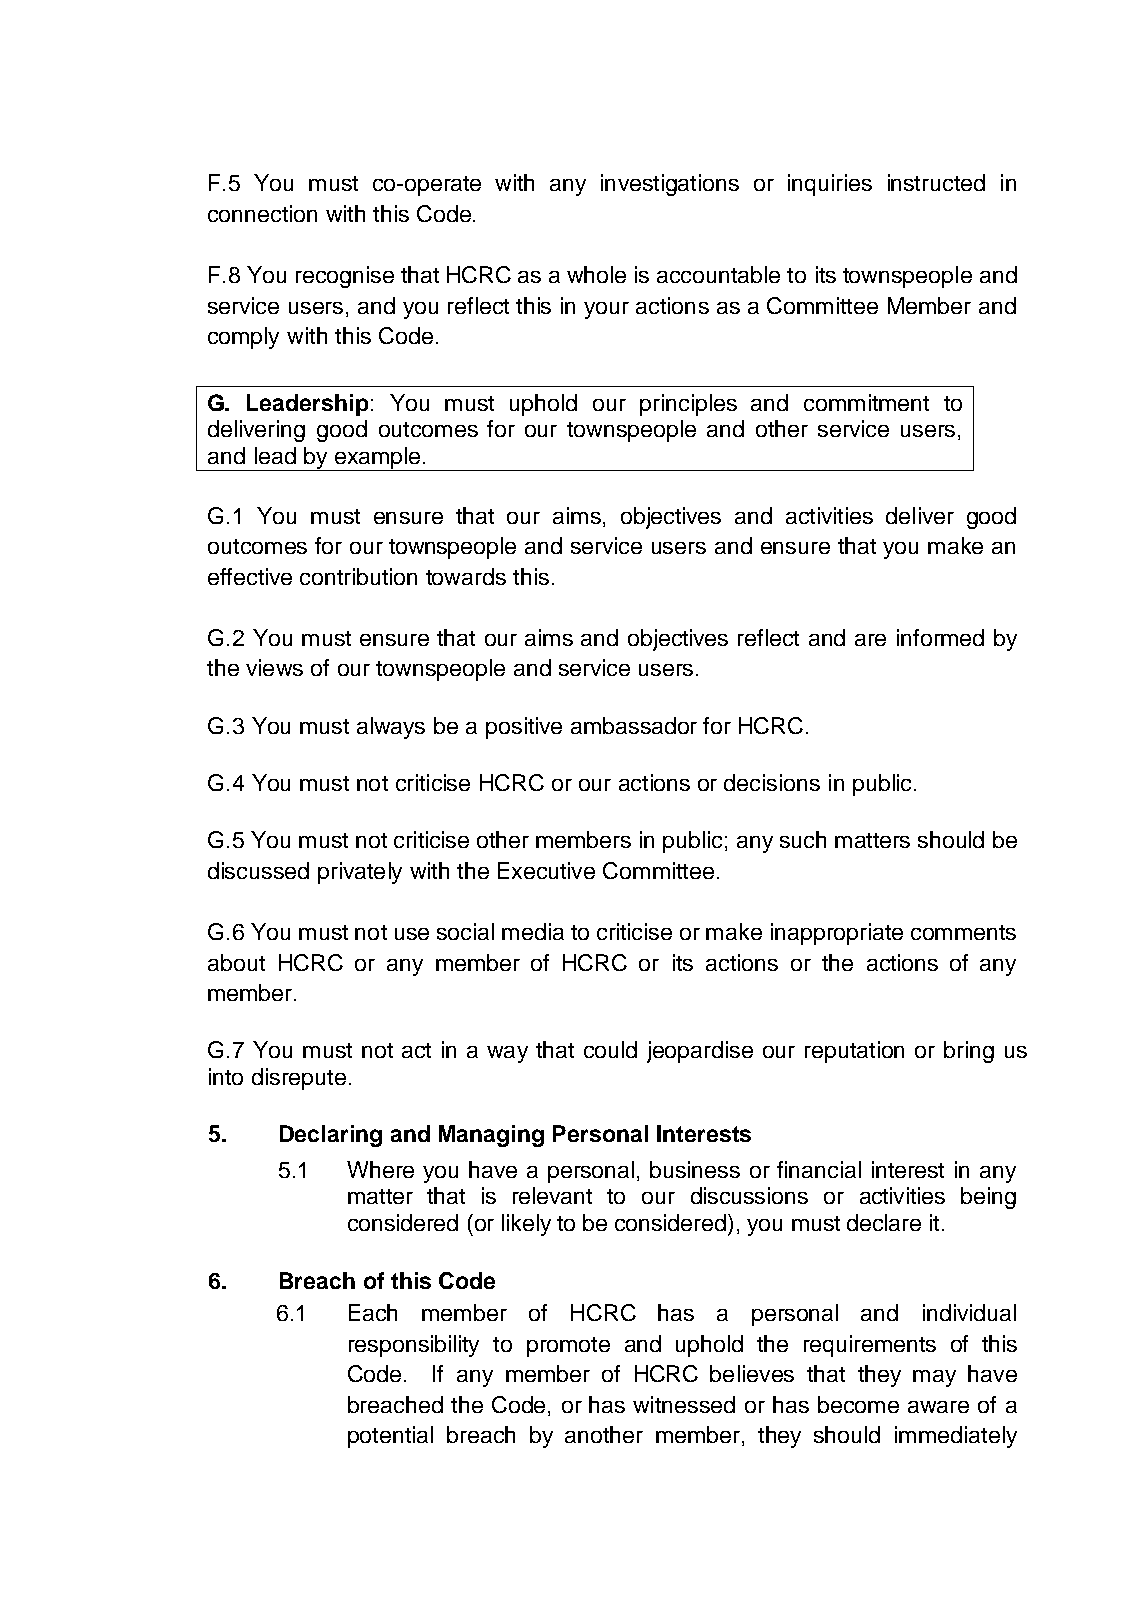 This page has height=1624, width=1148. What do you see at coordinates (634, 725) in the page?
I see `ambassador` at bounding box center [634, 725].
